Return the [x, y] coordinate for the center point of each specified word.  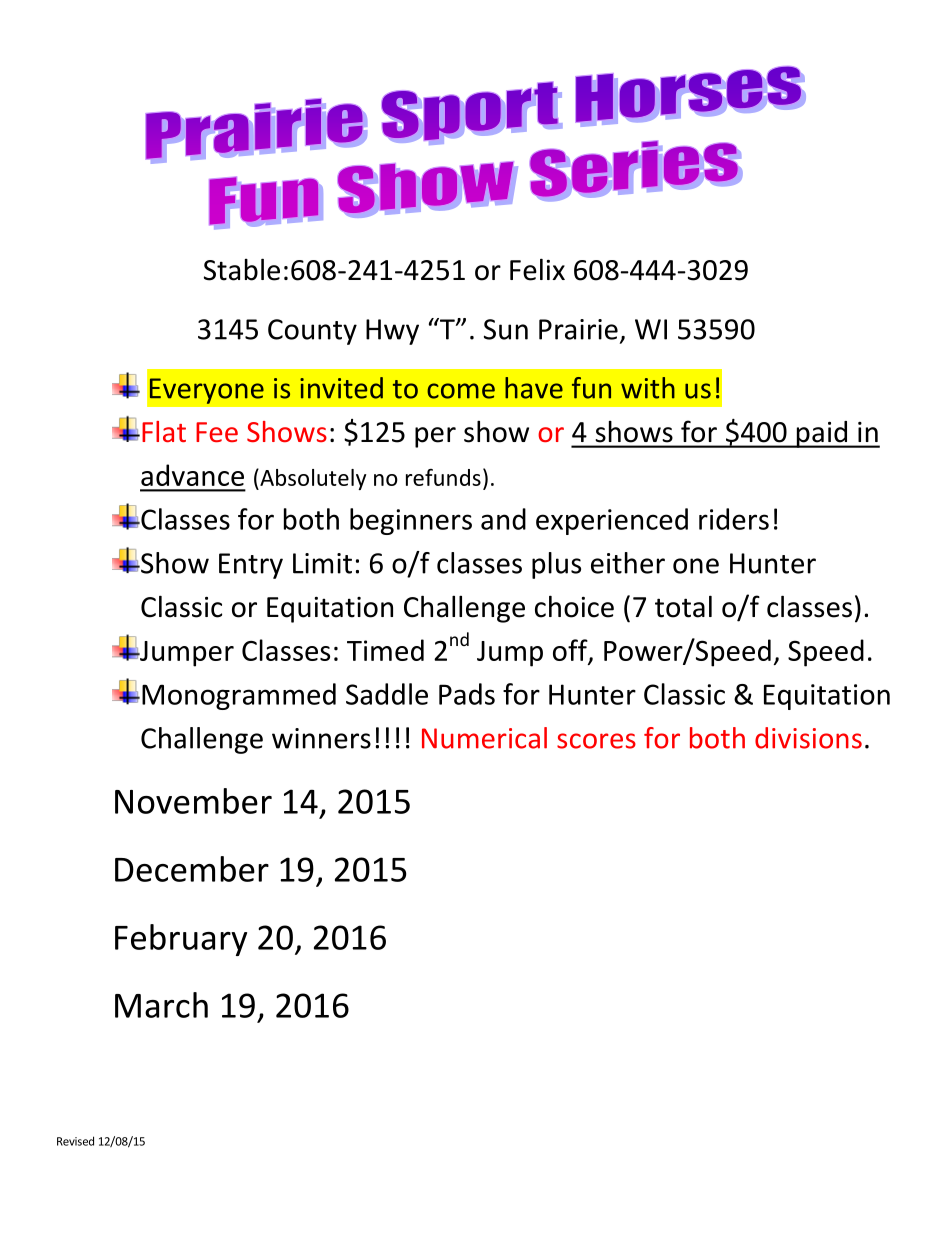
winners [321, 738]
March [161, 1005]
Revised [75, 1141]
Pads [467, 694]
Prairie [578, 329]
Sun [506, 329]
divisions [808, 738]
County [312, 332]
